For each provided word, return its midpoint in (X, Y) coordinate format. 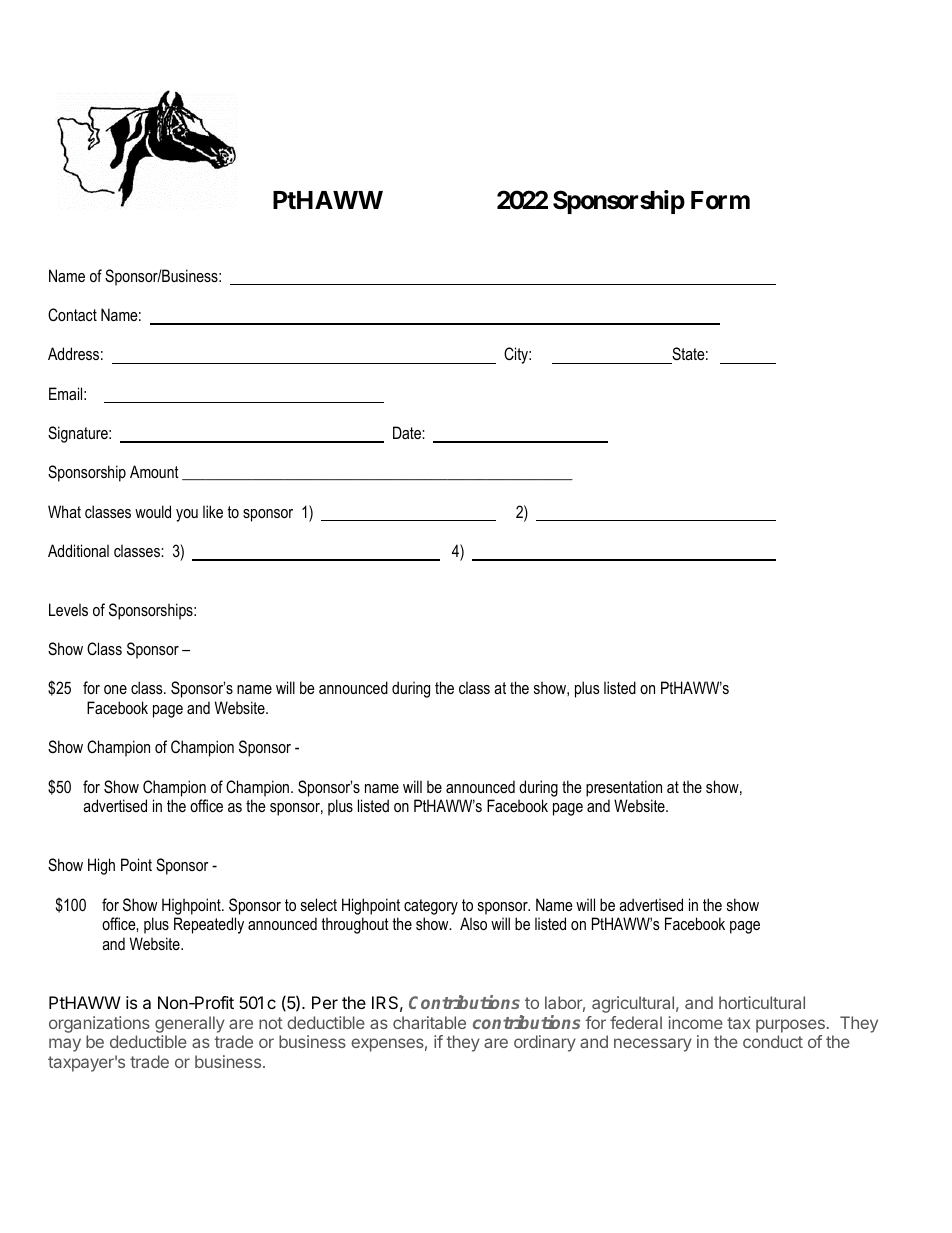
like (213, 511)
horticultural (762, 1002)
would (153, 511)
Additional (78, 550)
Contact (72, 314)
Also (473, 923)
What (64, 511)
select (319, 904)
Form (720, 200)
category (431, 907)
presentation (624, 788)
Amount (154, 471)
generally (190, 1024)
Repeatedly (209, 925)
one (115, 689)
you (187, 515)
